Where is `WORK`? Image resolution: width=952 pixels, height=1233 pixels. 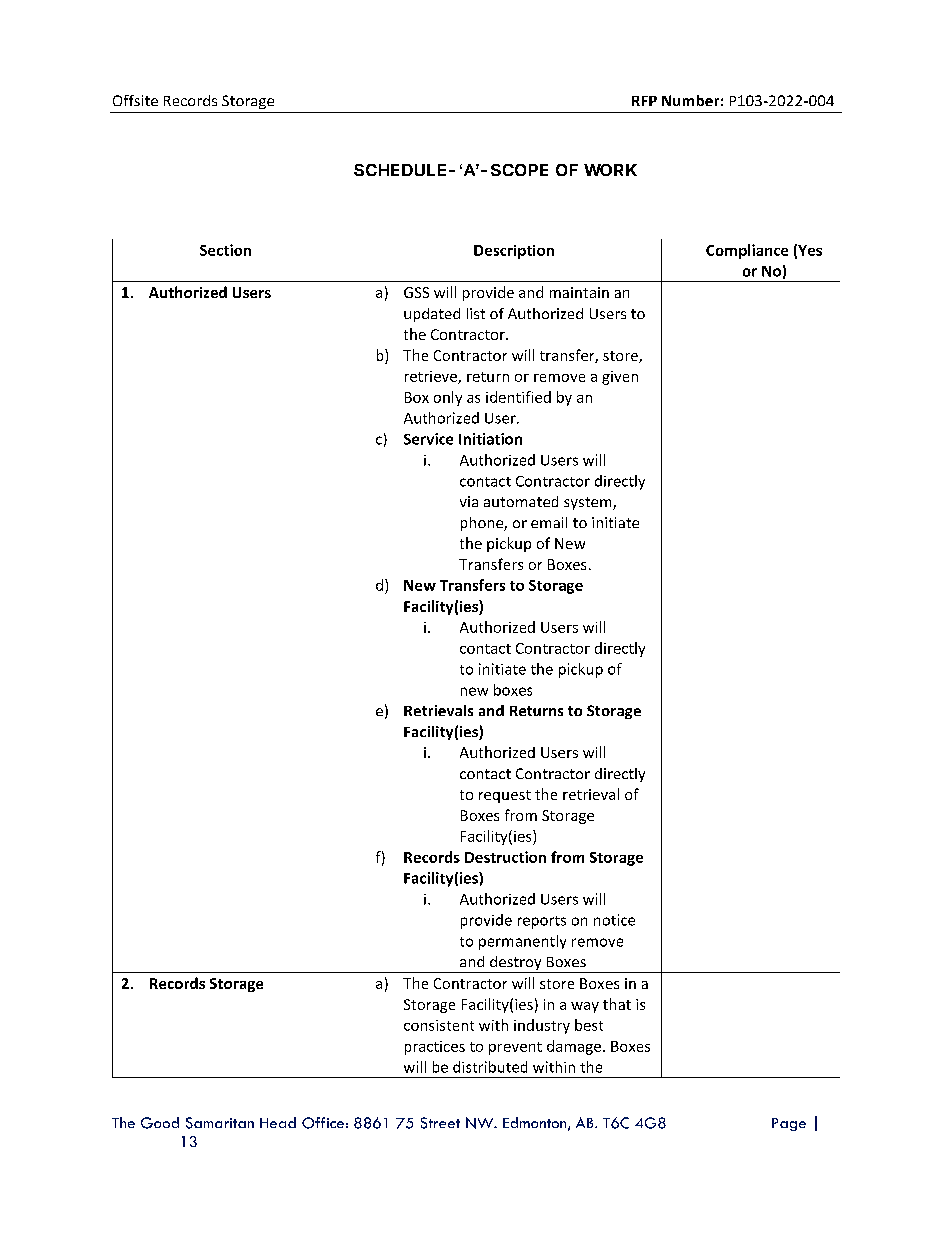 WORK is located at coordinates (610, 170).
